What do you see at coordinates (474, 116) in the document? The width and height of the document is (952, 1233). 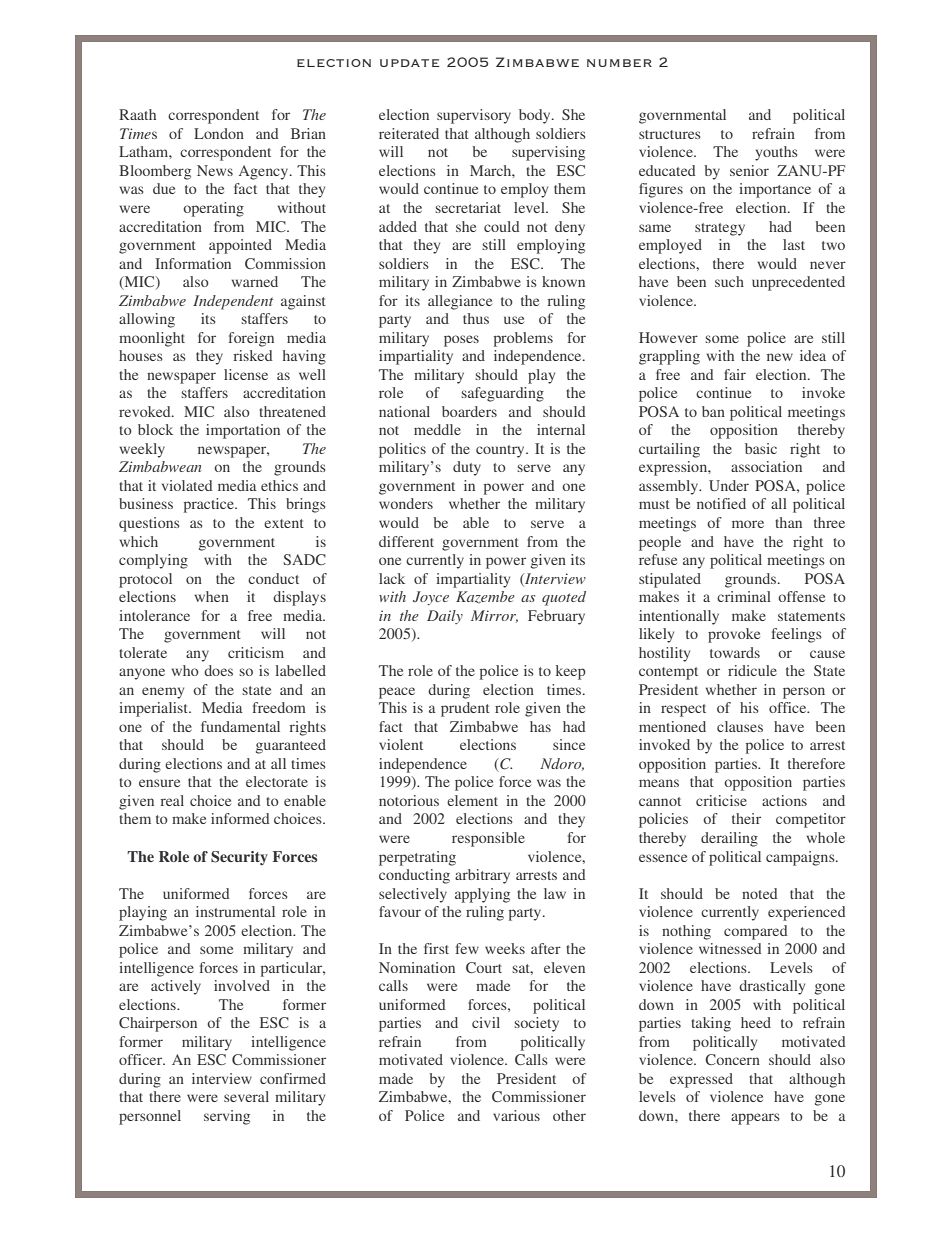 I see `supervisory` at bounding box center [474, 116].
